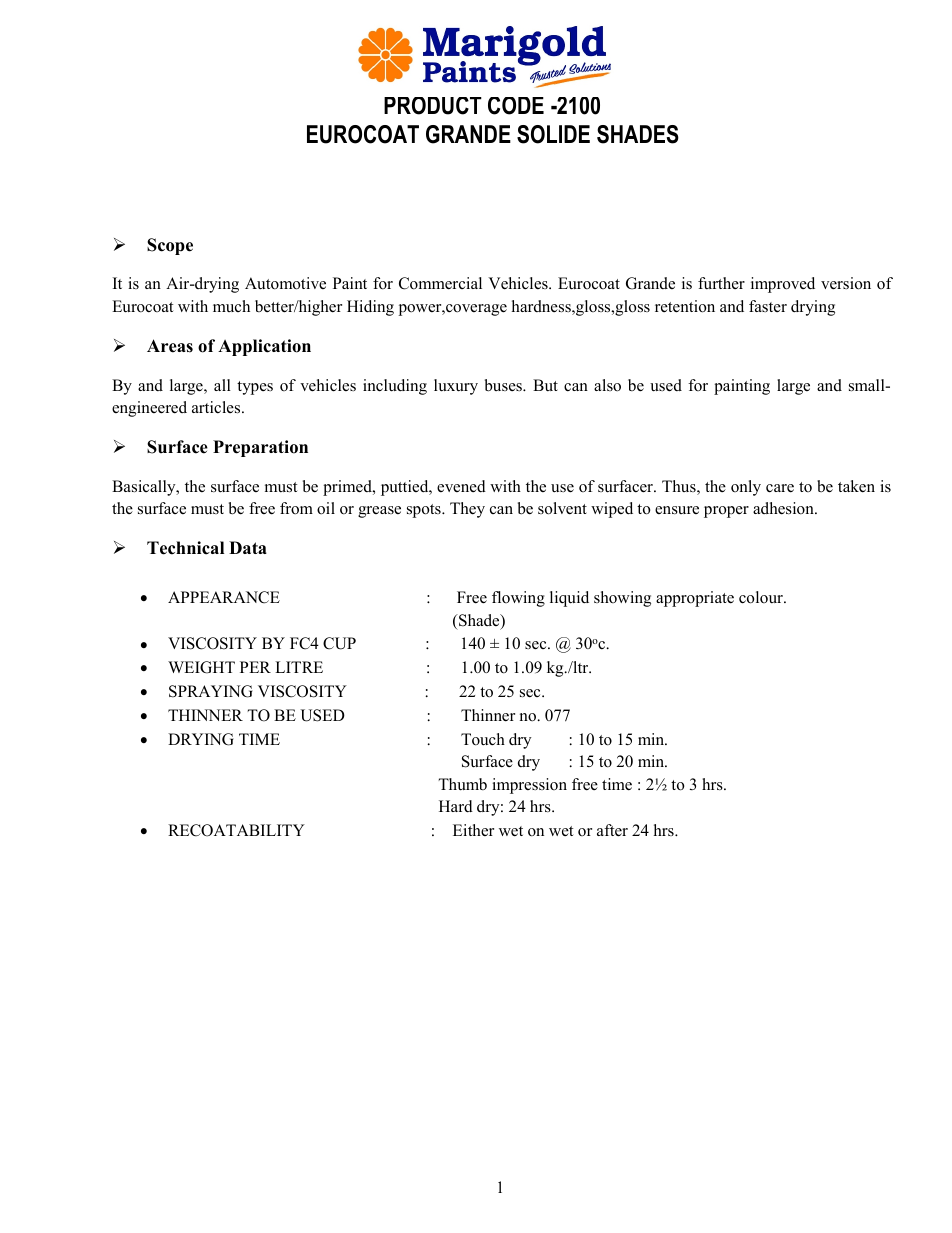  What do you see at coordinates (433, 106) in the screenshot?
I see `PRODUCT` at bounding box center [433, 106].
